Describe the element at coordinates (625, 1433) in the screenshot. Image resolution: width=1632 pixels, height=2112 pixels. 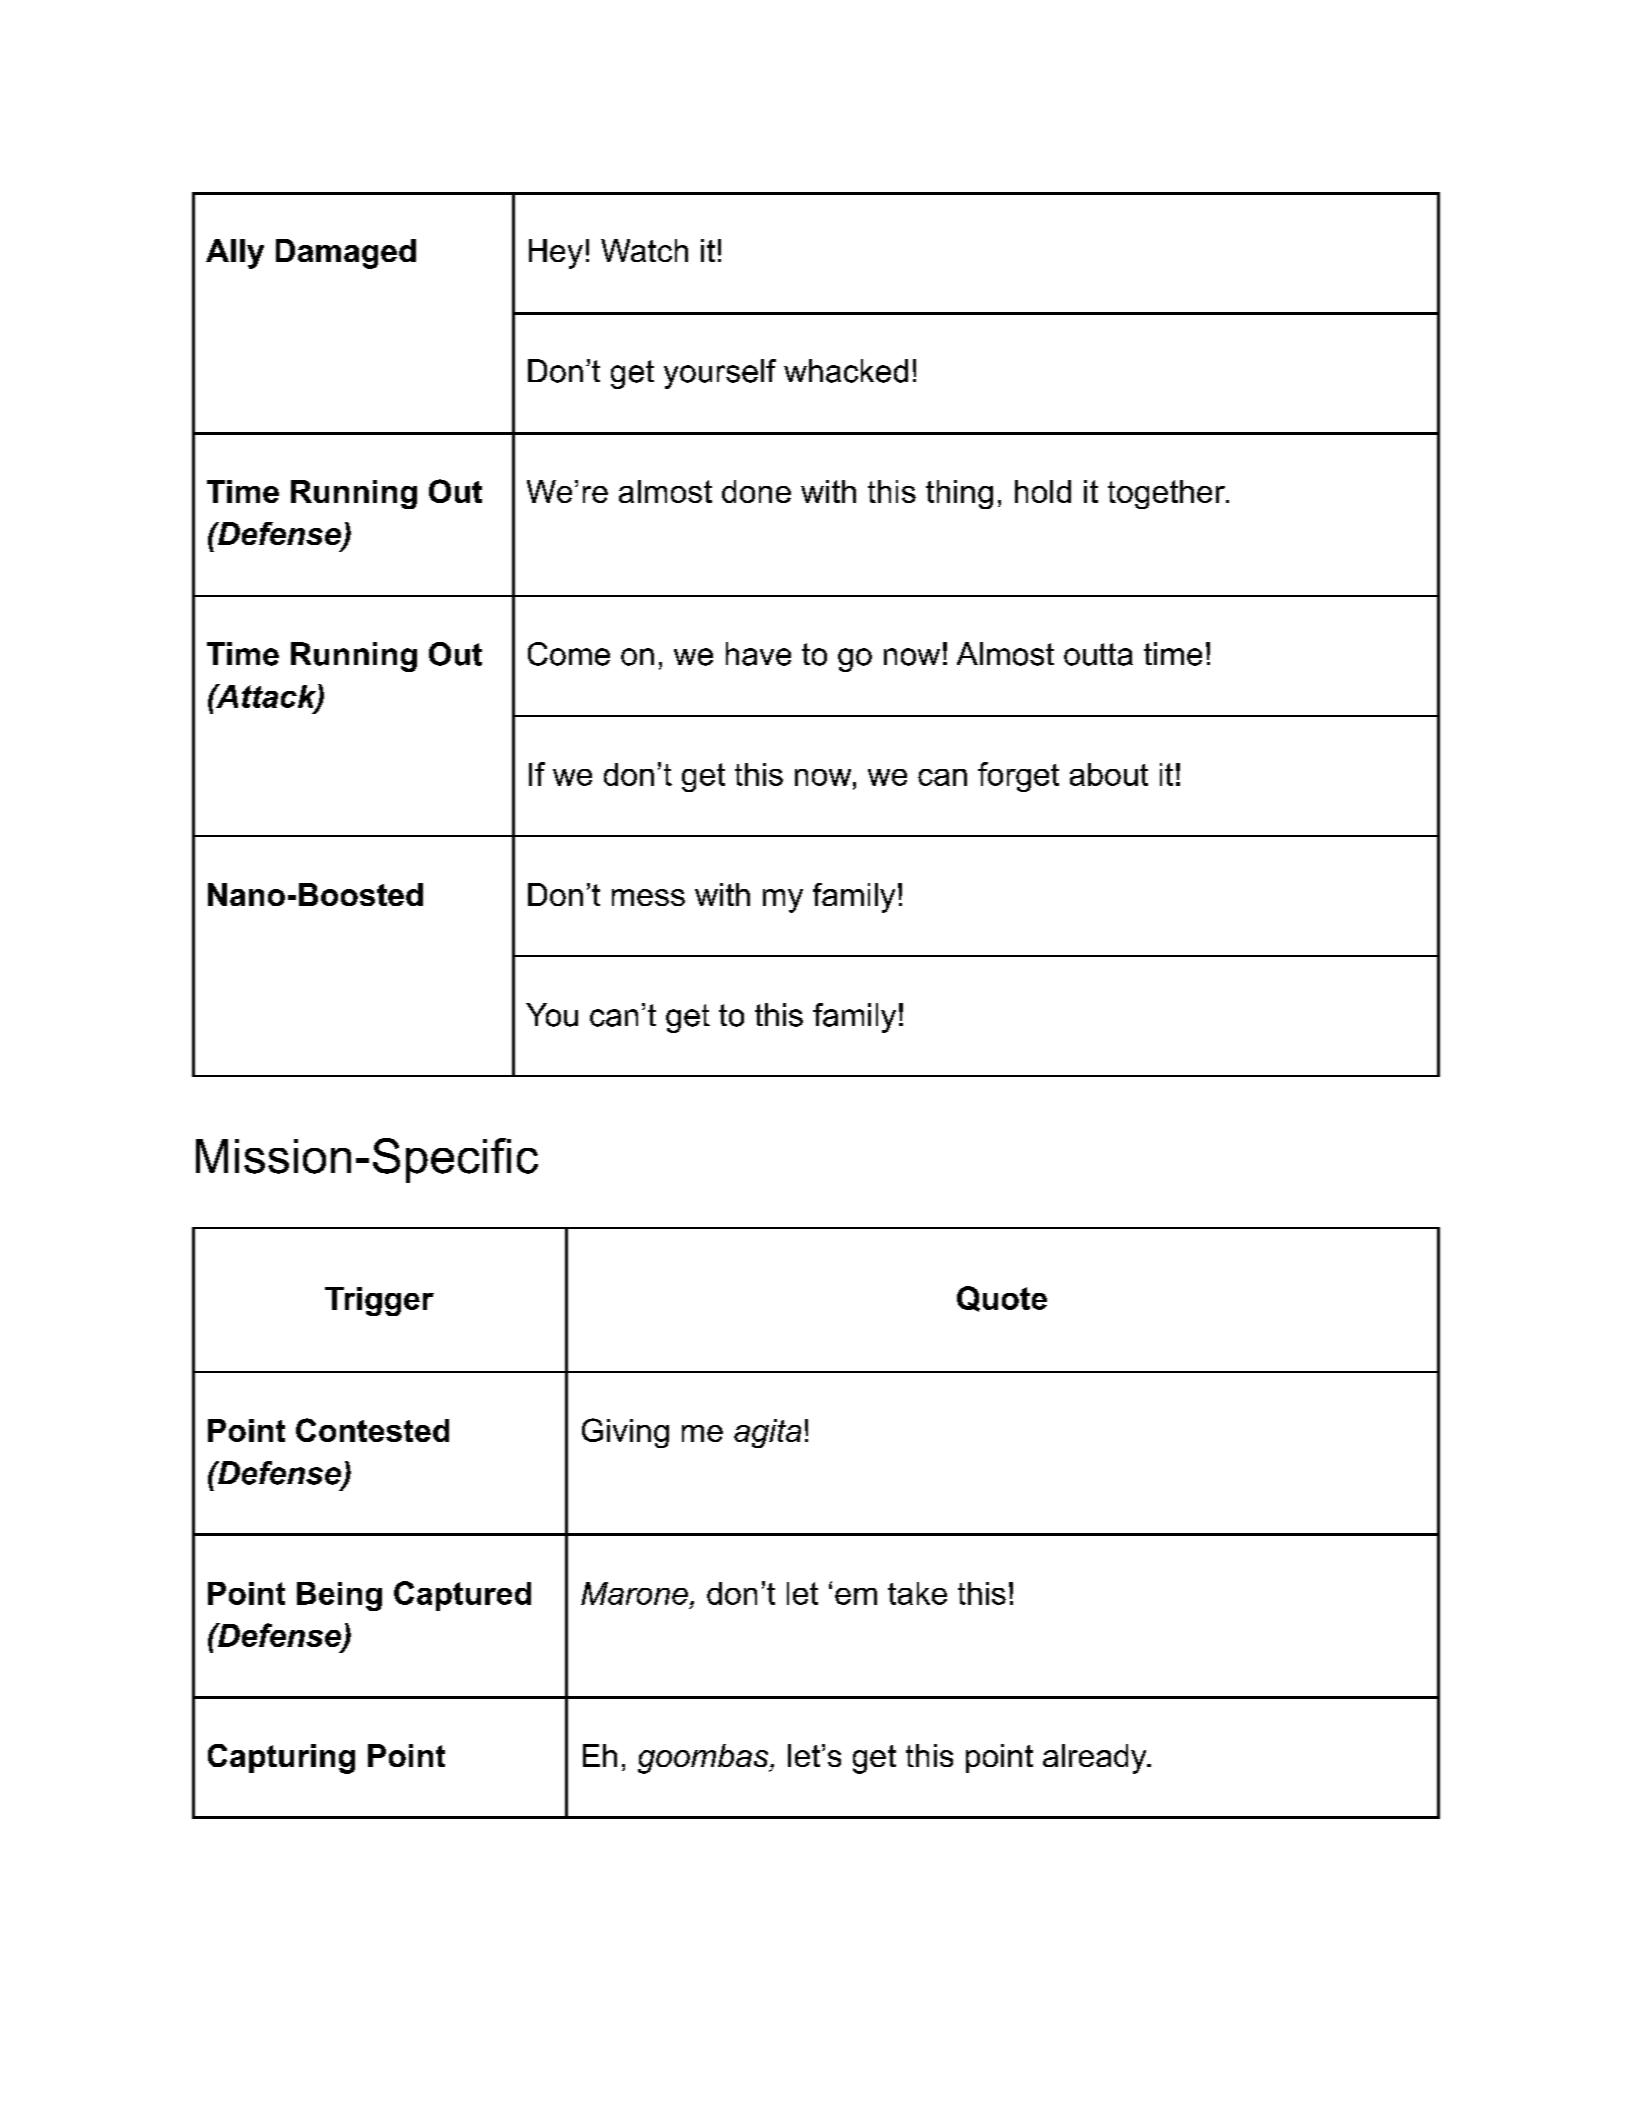
I see `Giving` at that location.
